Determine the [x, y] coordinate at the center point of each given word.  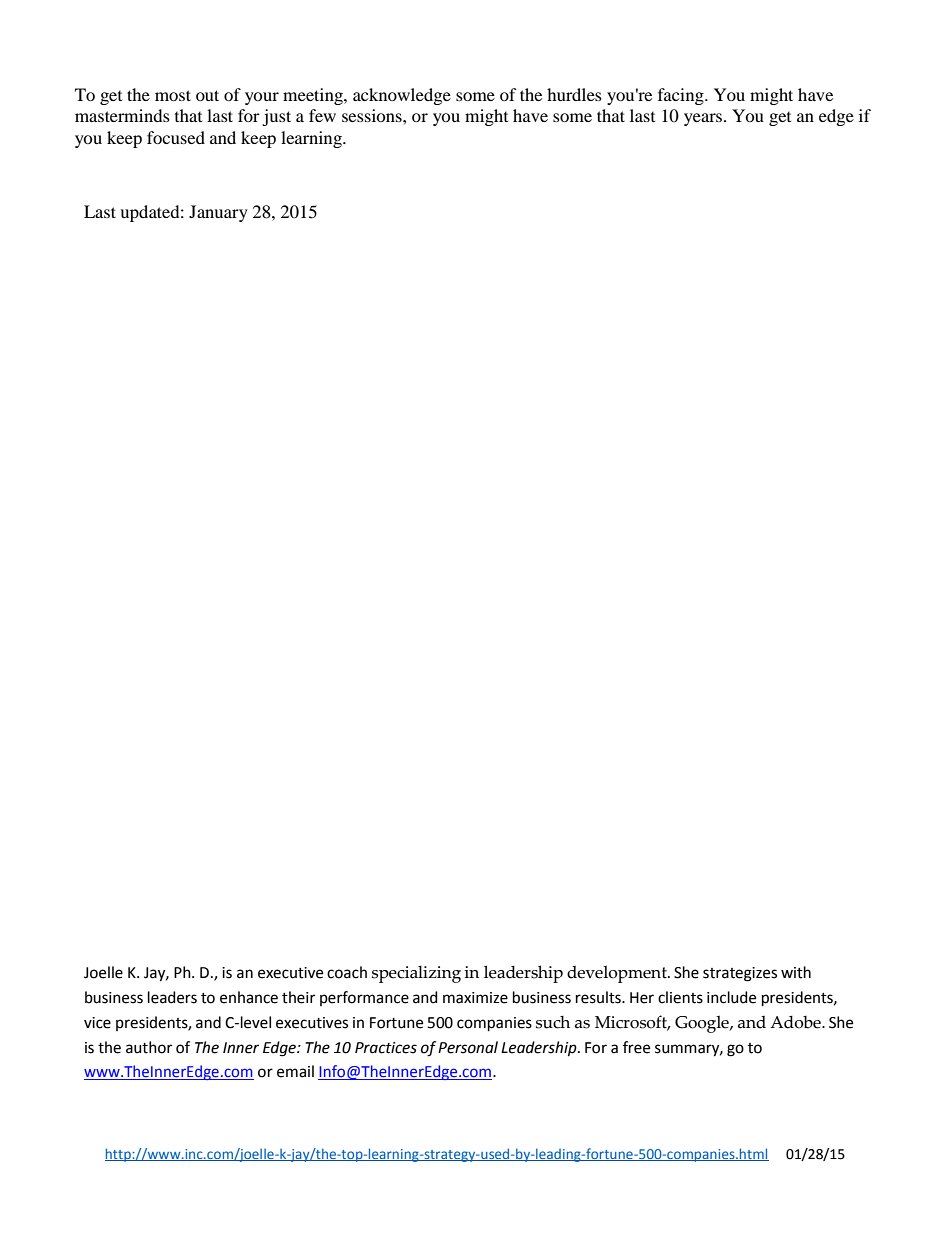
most [173, 95]
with [796, 972]
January [218, 213]
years [704, 119]
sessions [373, 115]
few [322, 115]
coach [347, 972]
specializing [416, 974]
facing [682, 96]
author [149, 1047]
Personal [468, 1047]
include [731, 997]
